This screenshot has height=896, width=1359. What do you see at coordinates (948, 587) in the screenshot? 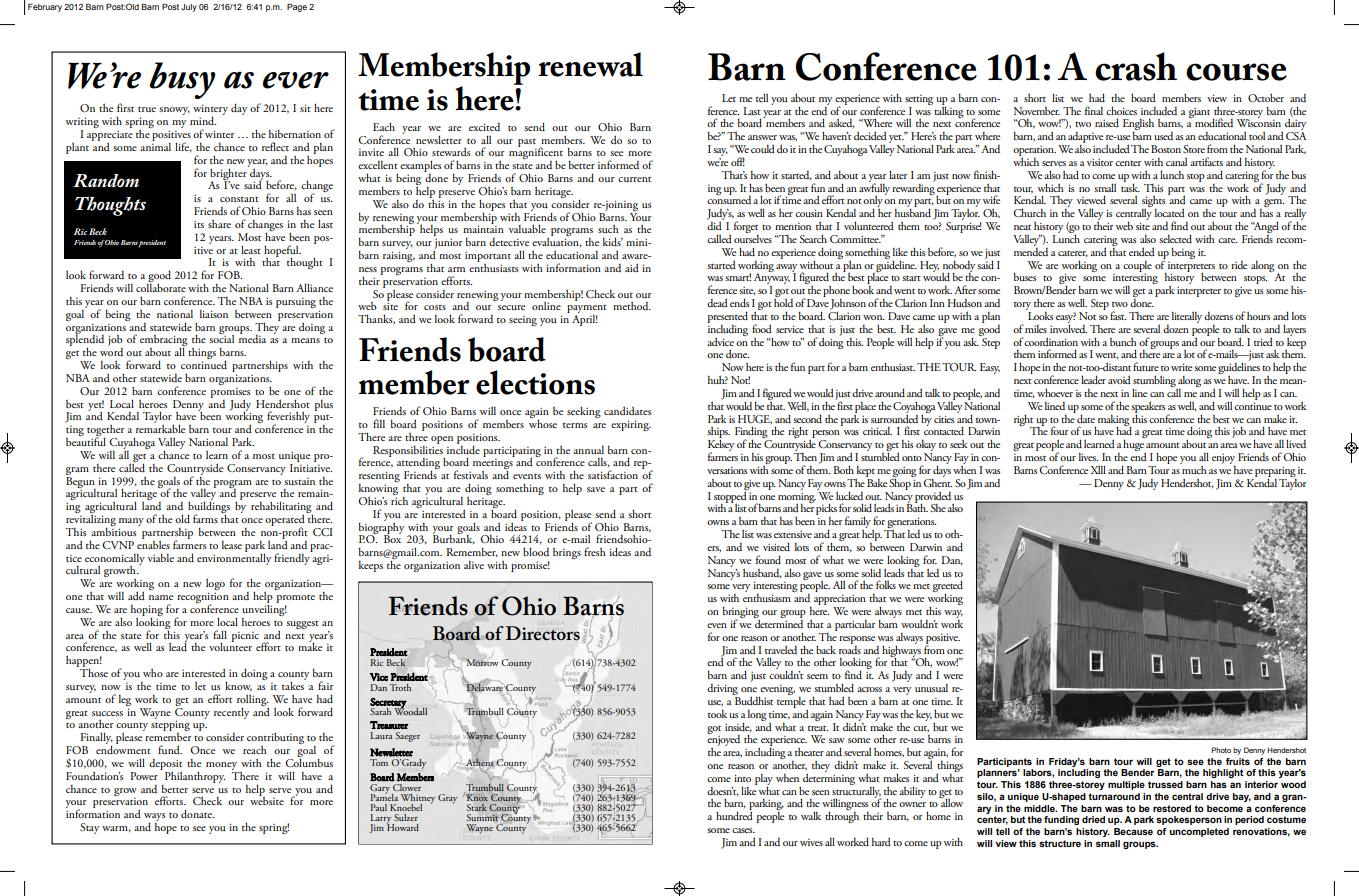
I see `greeted` at bounding box center [948, 587].
